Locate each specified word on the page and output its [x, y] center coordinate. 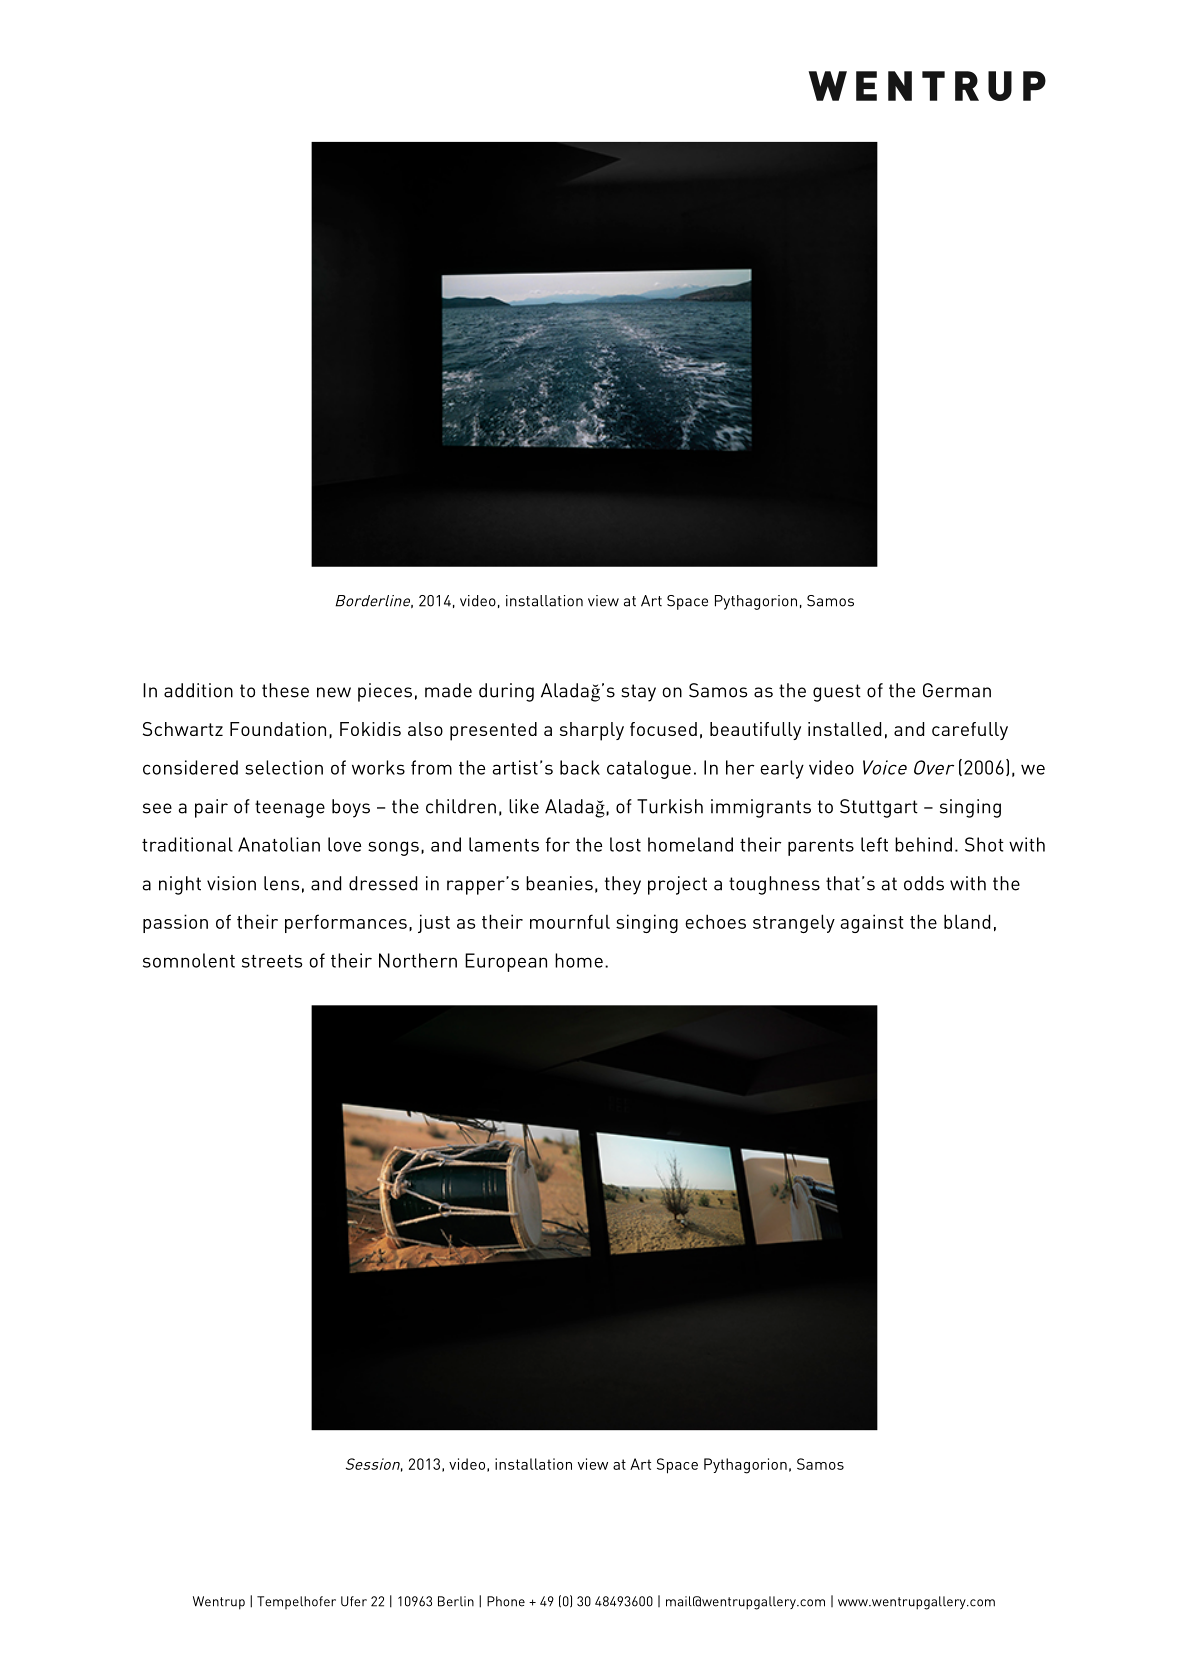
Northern [418, 960]
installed [844, 729]
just [434, 923]
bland [967, 921]
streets [272, 961]
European [506, 962]
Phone [506, 1601]
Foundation [278, 729]
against [872, 923]
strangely [794, 923]
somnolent [189, 960]
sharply [592, 731]
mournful [570, 921]
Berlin [456, 1601]
